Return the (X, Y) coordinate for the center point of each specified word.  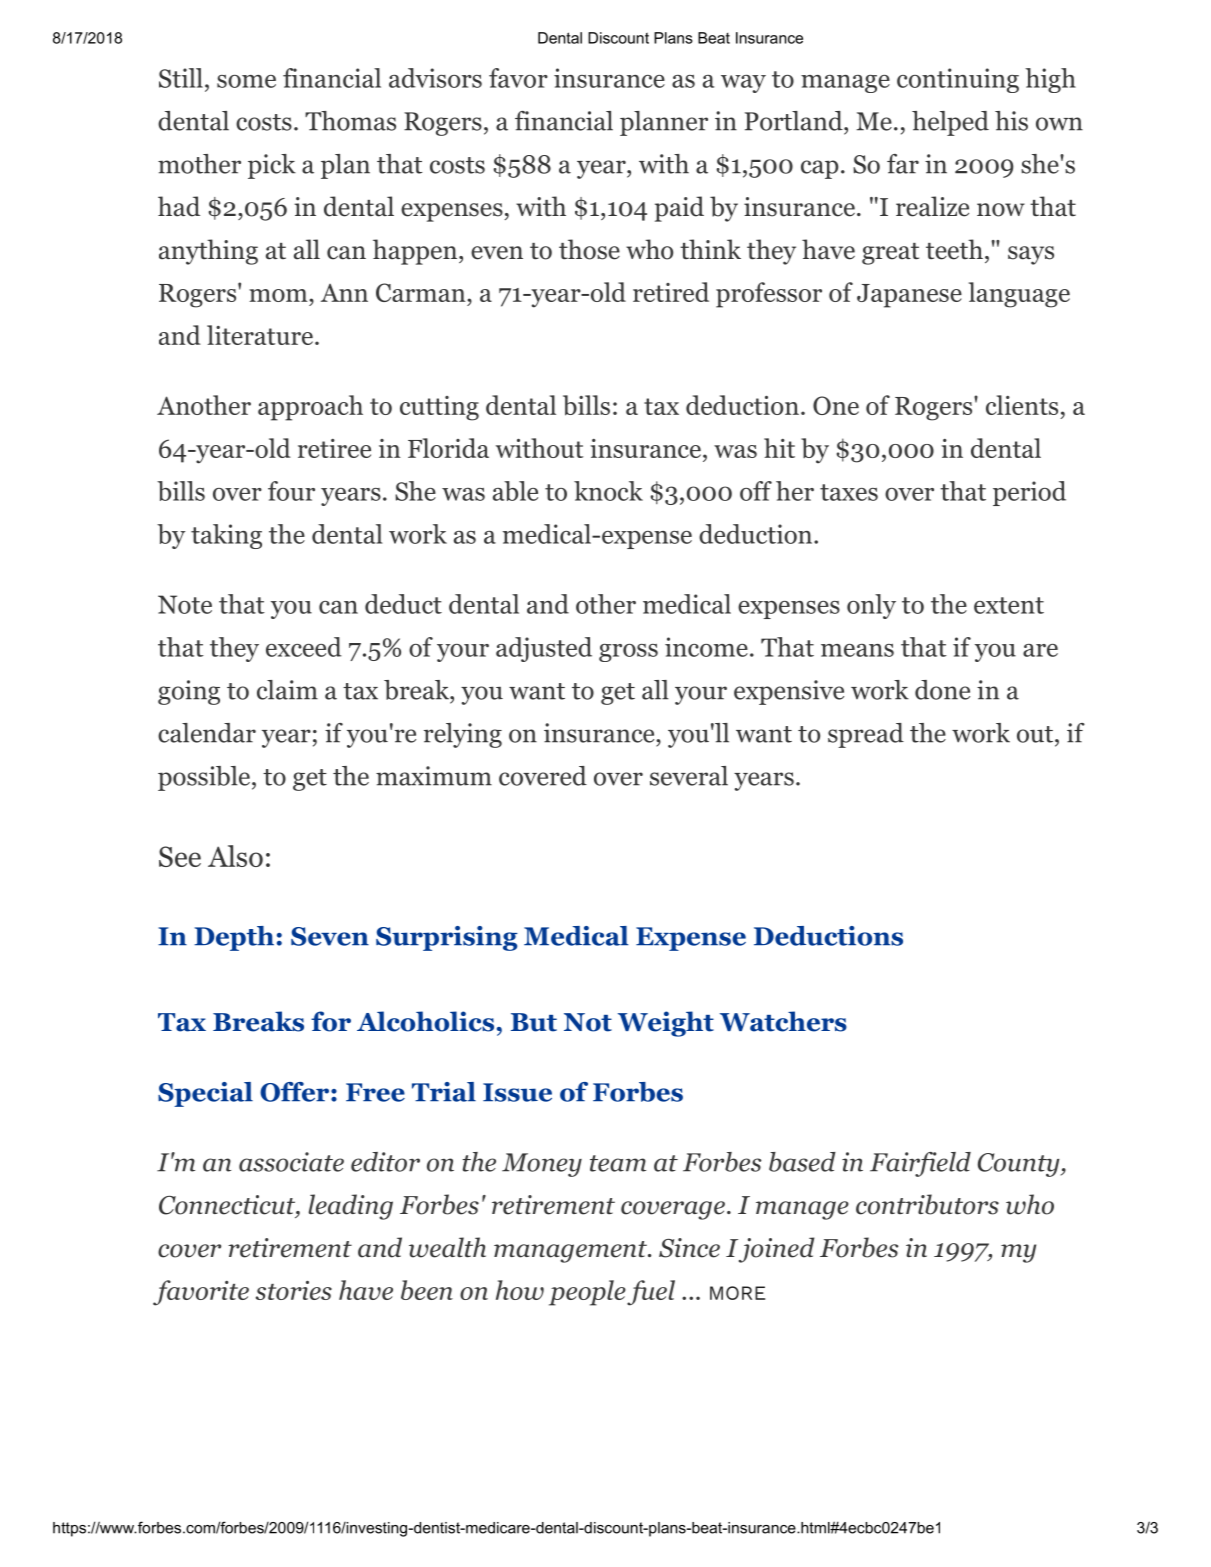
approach (310, 408)
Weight (666, 1024)
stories (294, 1290)
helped (950, 123)
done (942, 690)
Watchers (783, 1021)
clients (1022, 405)
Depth (234, 938)
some (246, 81)
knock (608, 491)
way (743, 84)
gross (628, 653)
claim (287, 690)
